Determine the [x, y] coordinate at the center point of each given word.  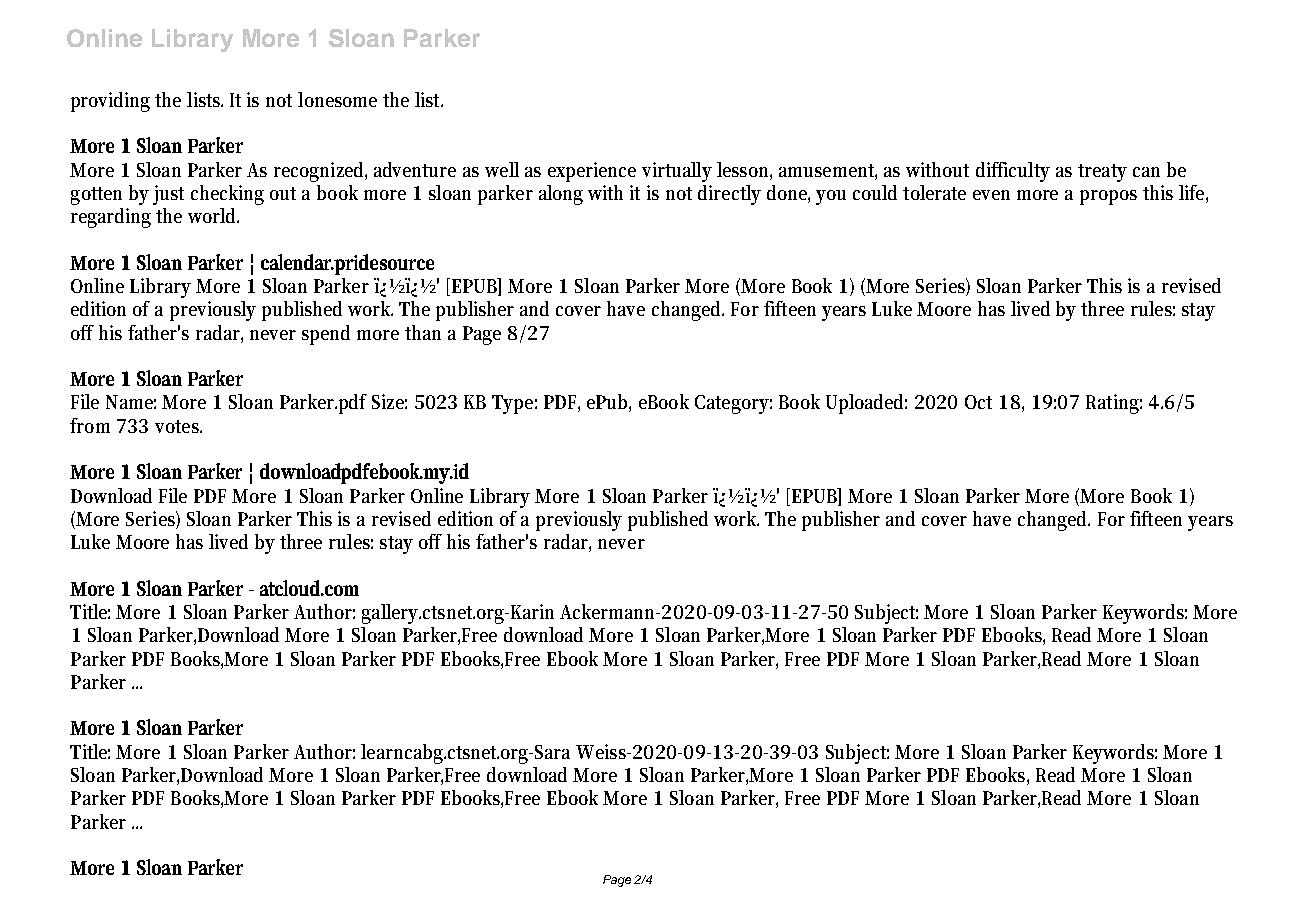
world [213, 215]
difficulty [1013, 172]
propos [1108, 197]
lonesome [337, 99]
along [561, 195]
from [90, 425]
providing [110, 102]
